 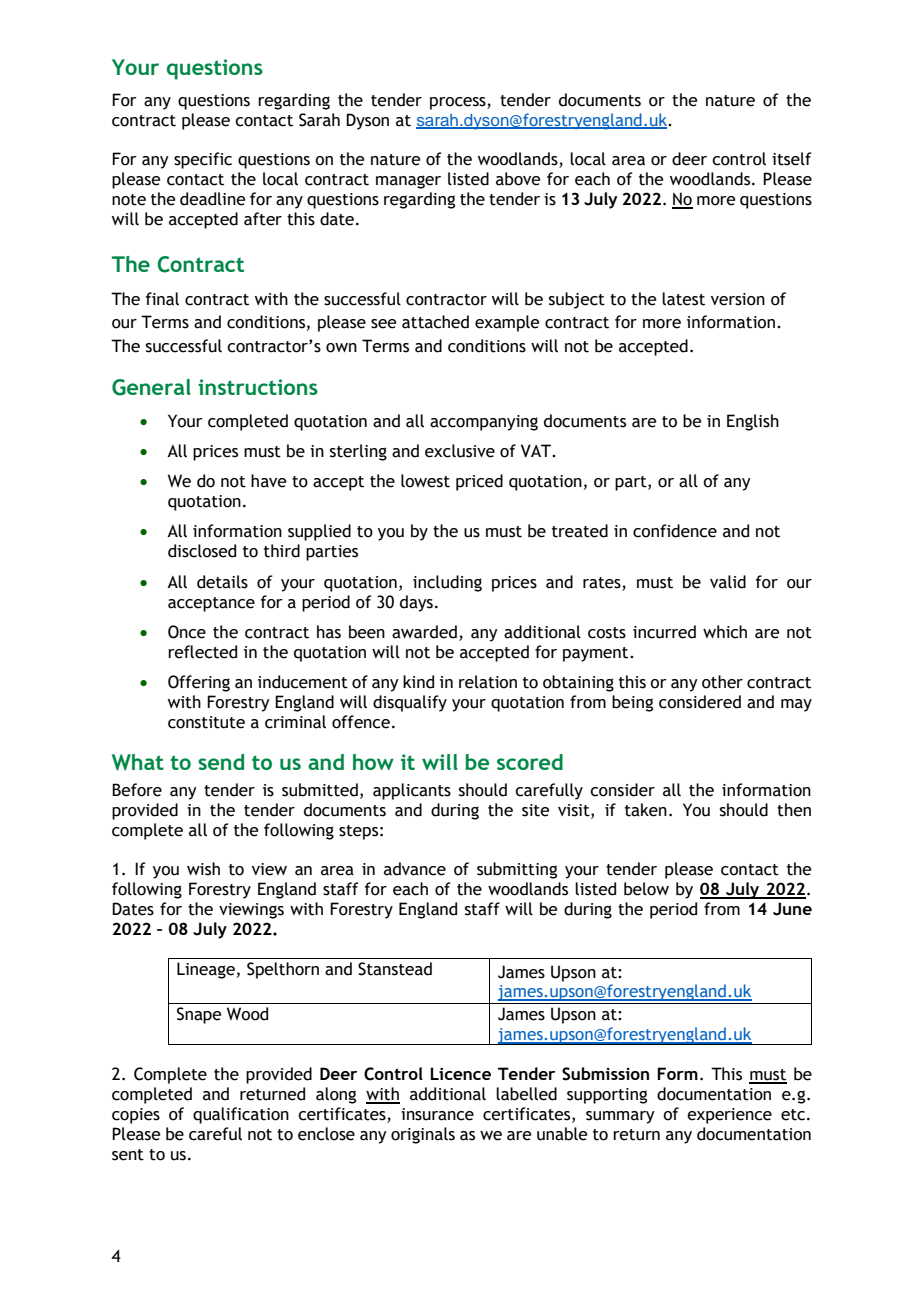 I want to click on process, so click(x=459, y=103).
